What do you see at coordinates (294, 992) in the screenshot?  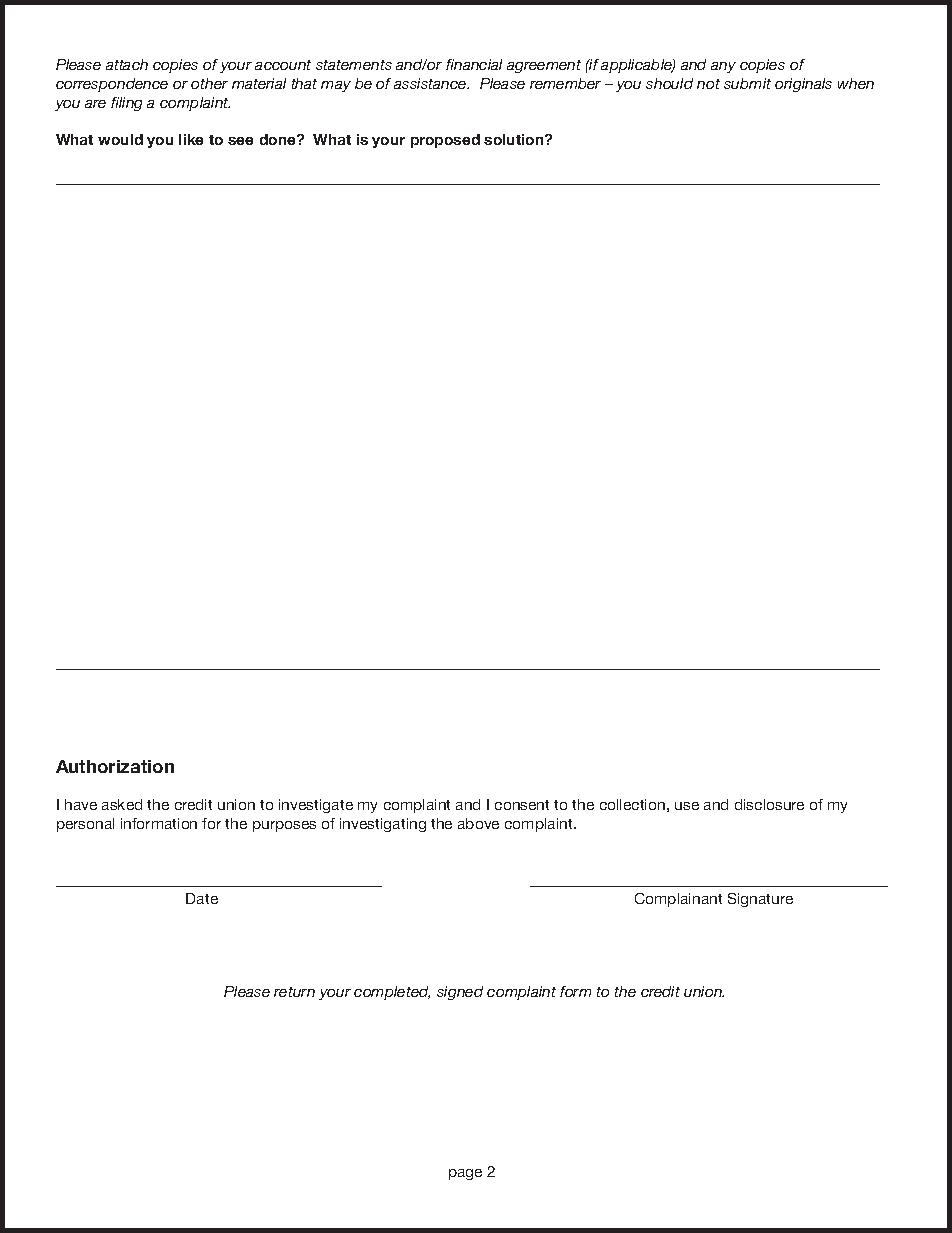 I see `return` at bounding box center [294, 992].
